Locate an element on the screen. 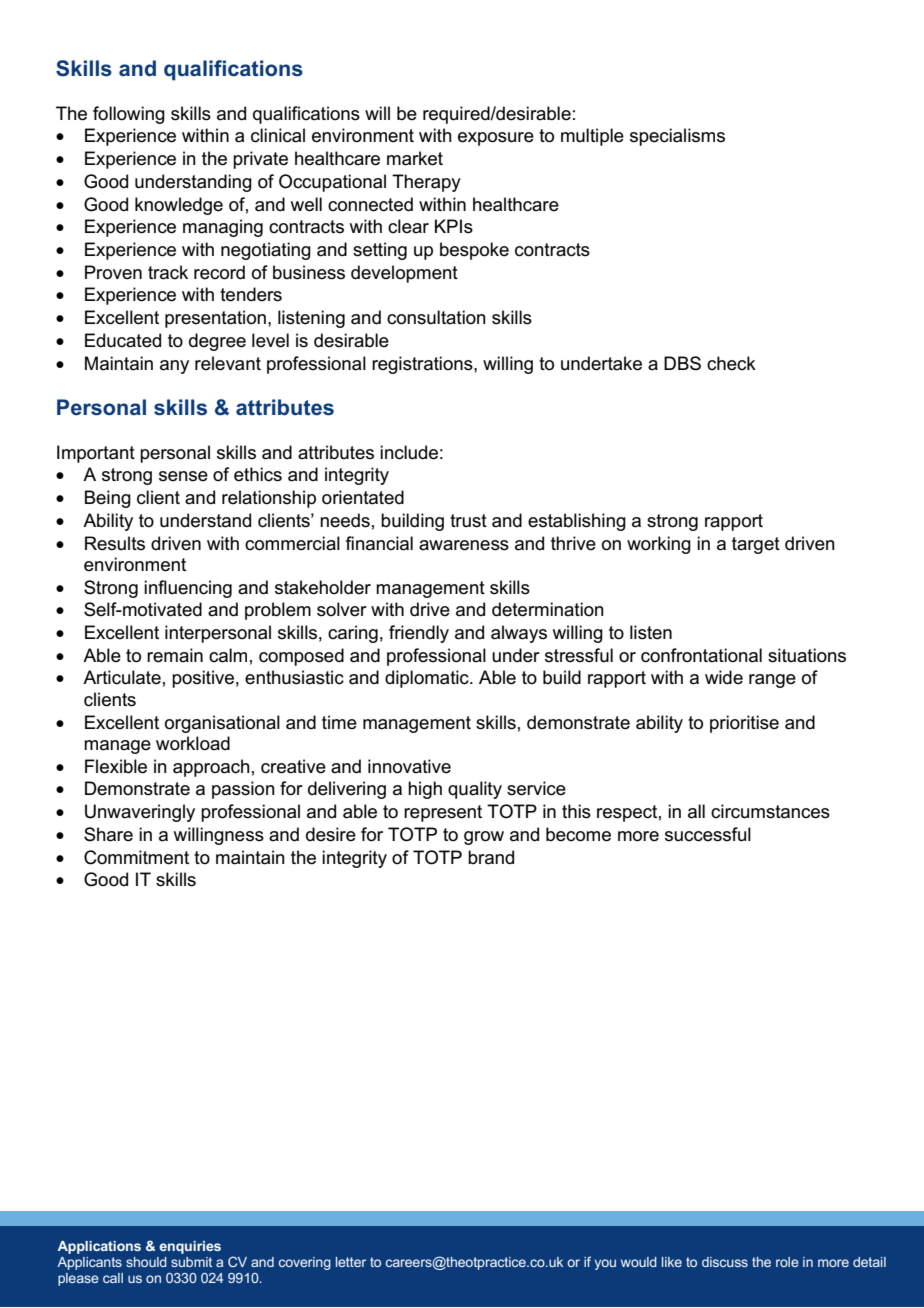 Image resolution: width=924 pixels, height=1308 pixels. registrations is located at coordinates (423, 365).
